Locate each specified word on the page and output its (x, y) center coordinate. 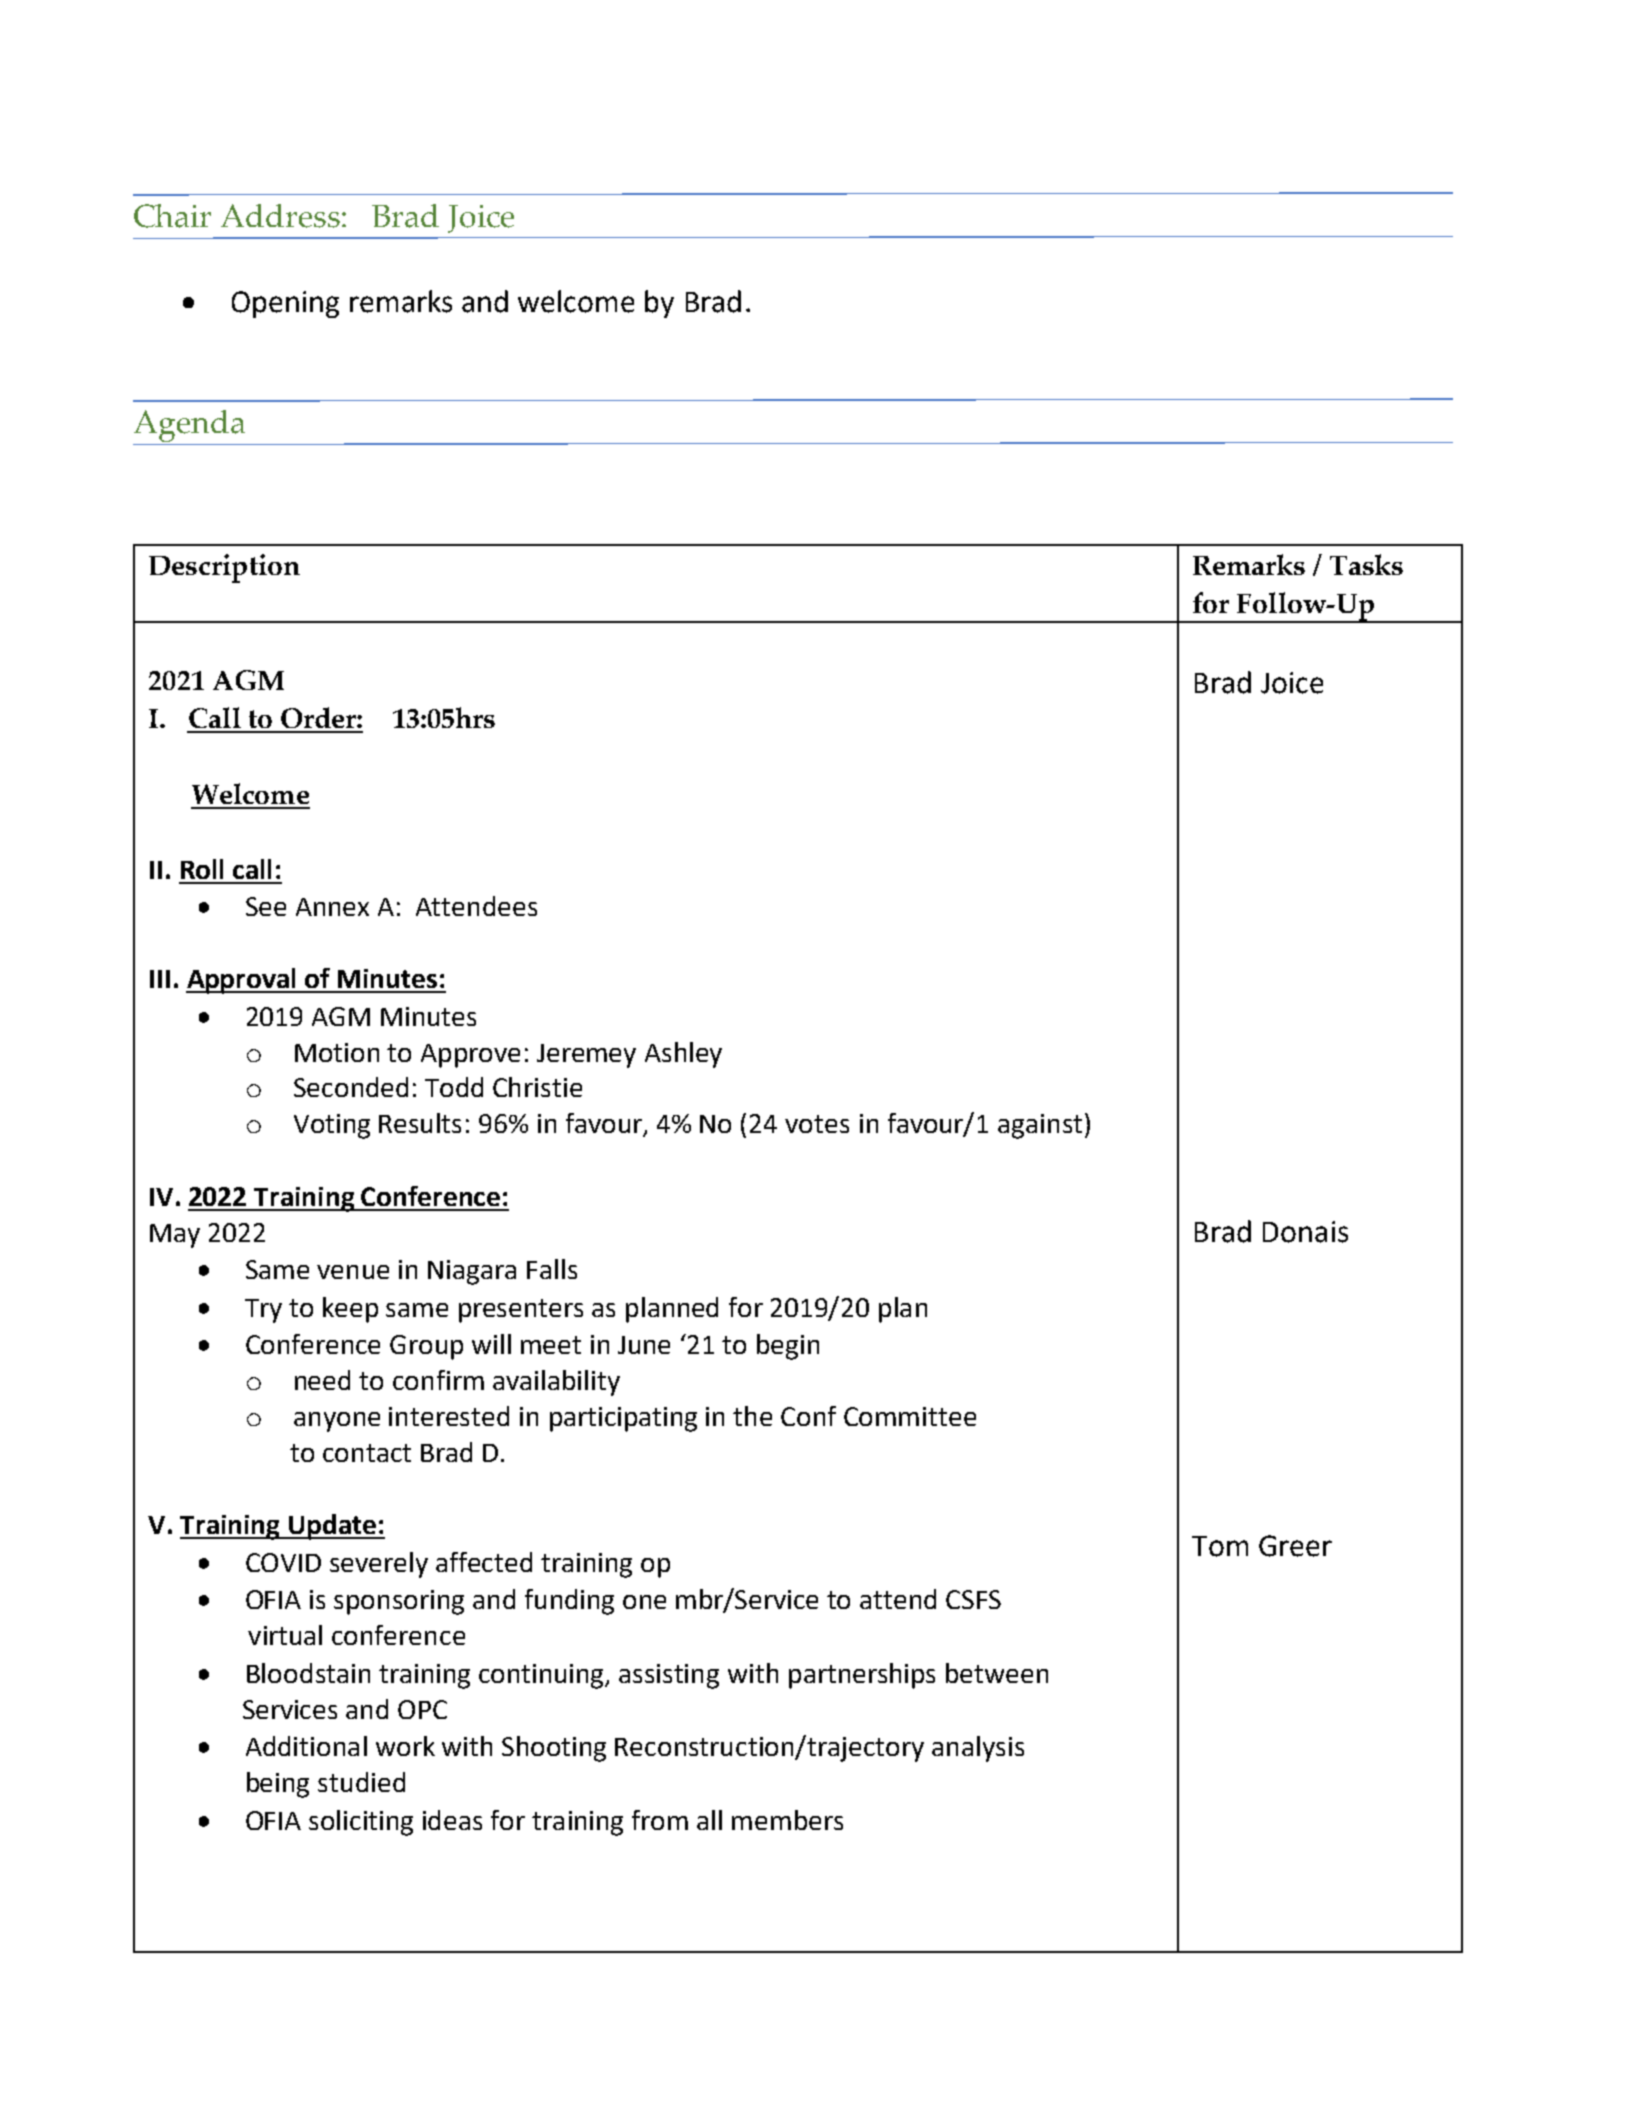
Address (280, 216)
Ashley (683, 1055)
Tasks (1366, 564)
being (278, 1785)
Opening (285, 304)
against (1040, 1126)
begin (788, 1347)
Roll (202, 869)
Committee (910, 1416)
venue (353, 1272)
